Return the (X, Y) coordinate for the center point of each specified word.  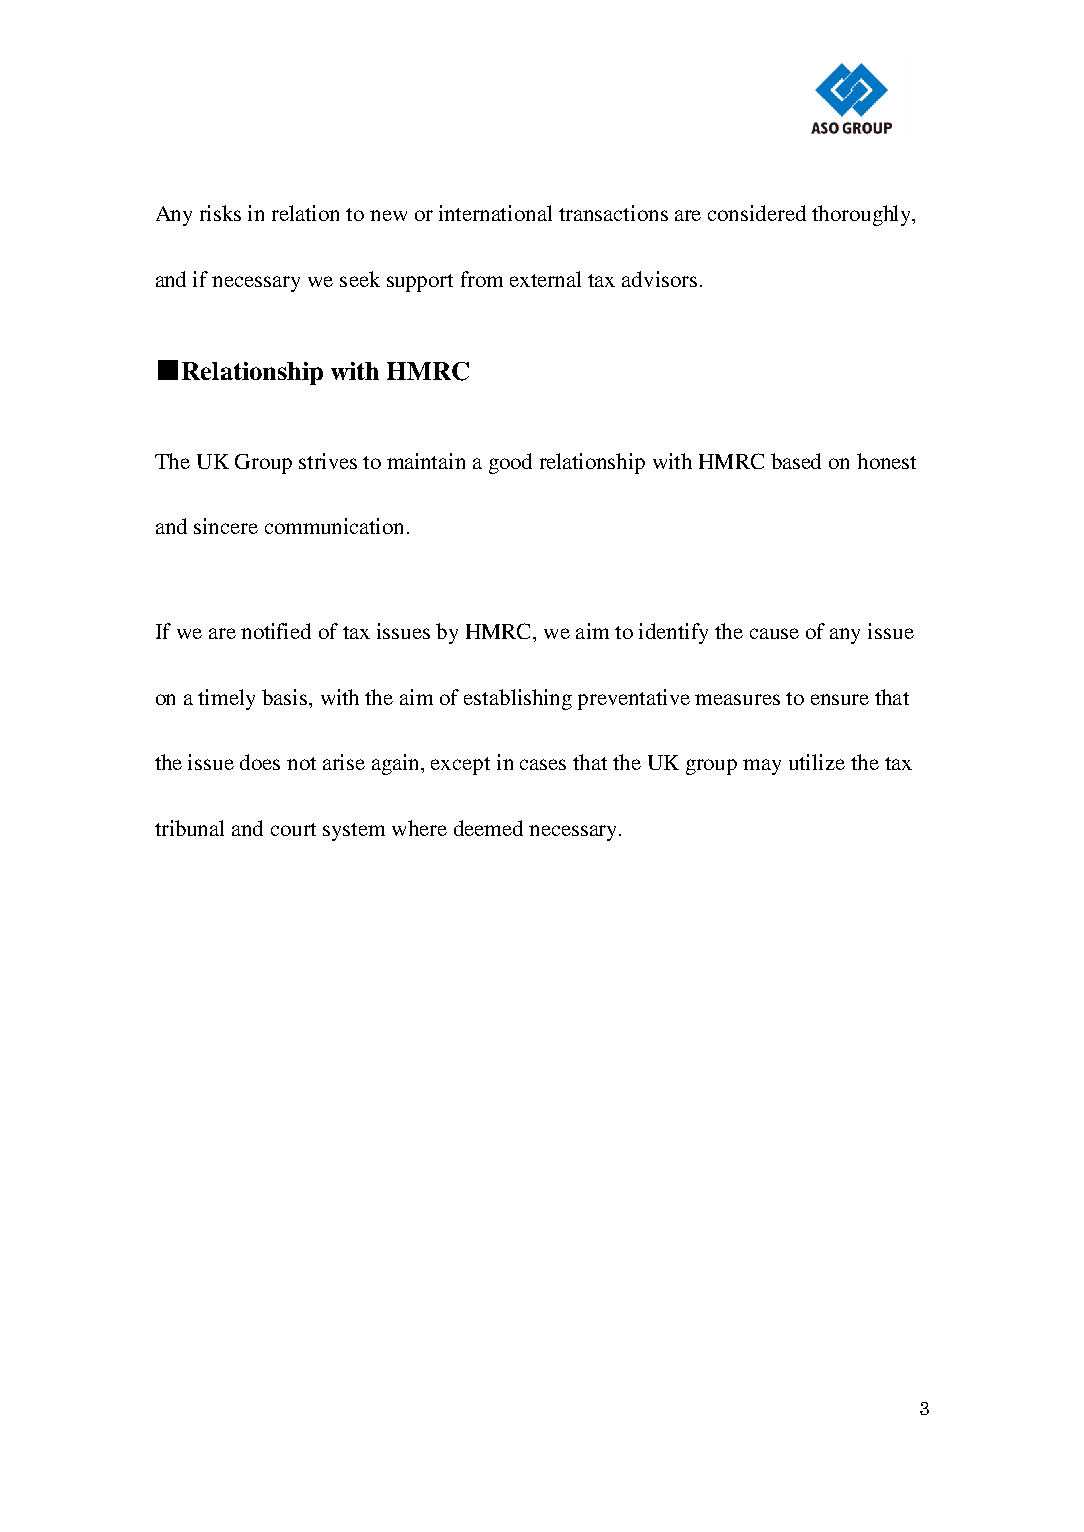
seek (360, 279)
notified (276, 631)
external (545, 279)
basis (286, 697)
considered (757, 213)
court (293, 829)
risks (220, 213)
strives (328, 461)
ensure (840, 699)
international (495, 213)
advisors (659, 279)
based (796, 461)
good (510, 463)
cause (774, 633)
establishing (518, 699)
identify (673, 633)
